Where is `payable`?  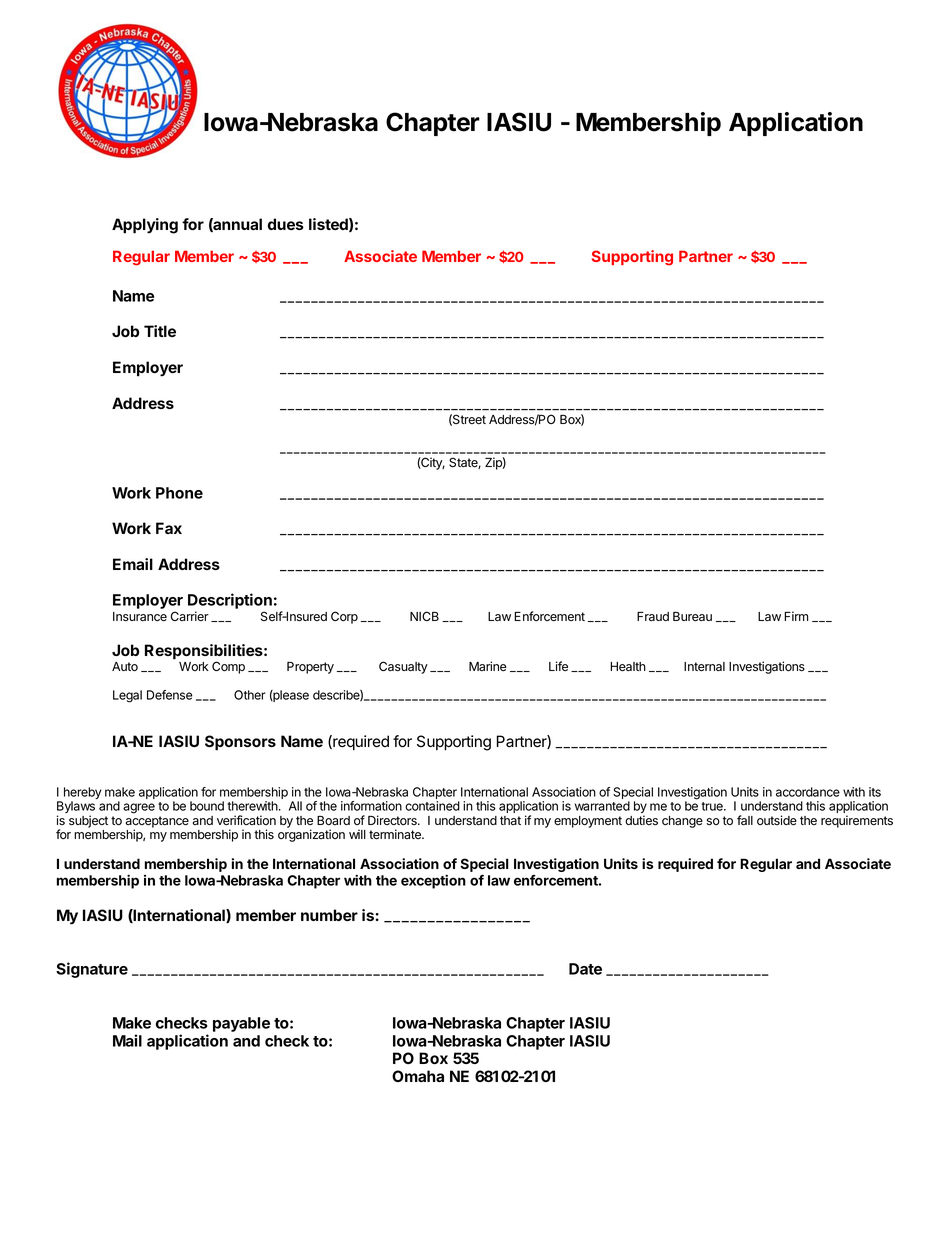 payable is located at coordinates (241, 1024).
